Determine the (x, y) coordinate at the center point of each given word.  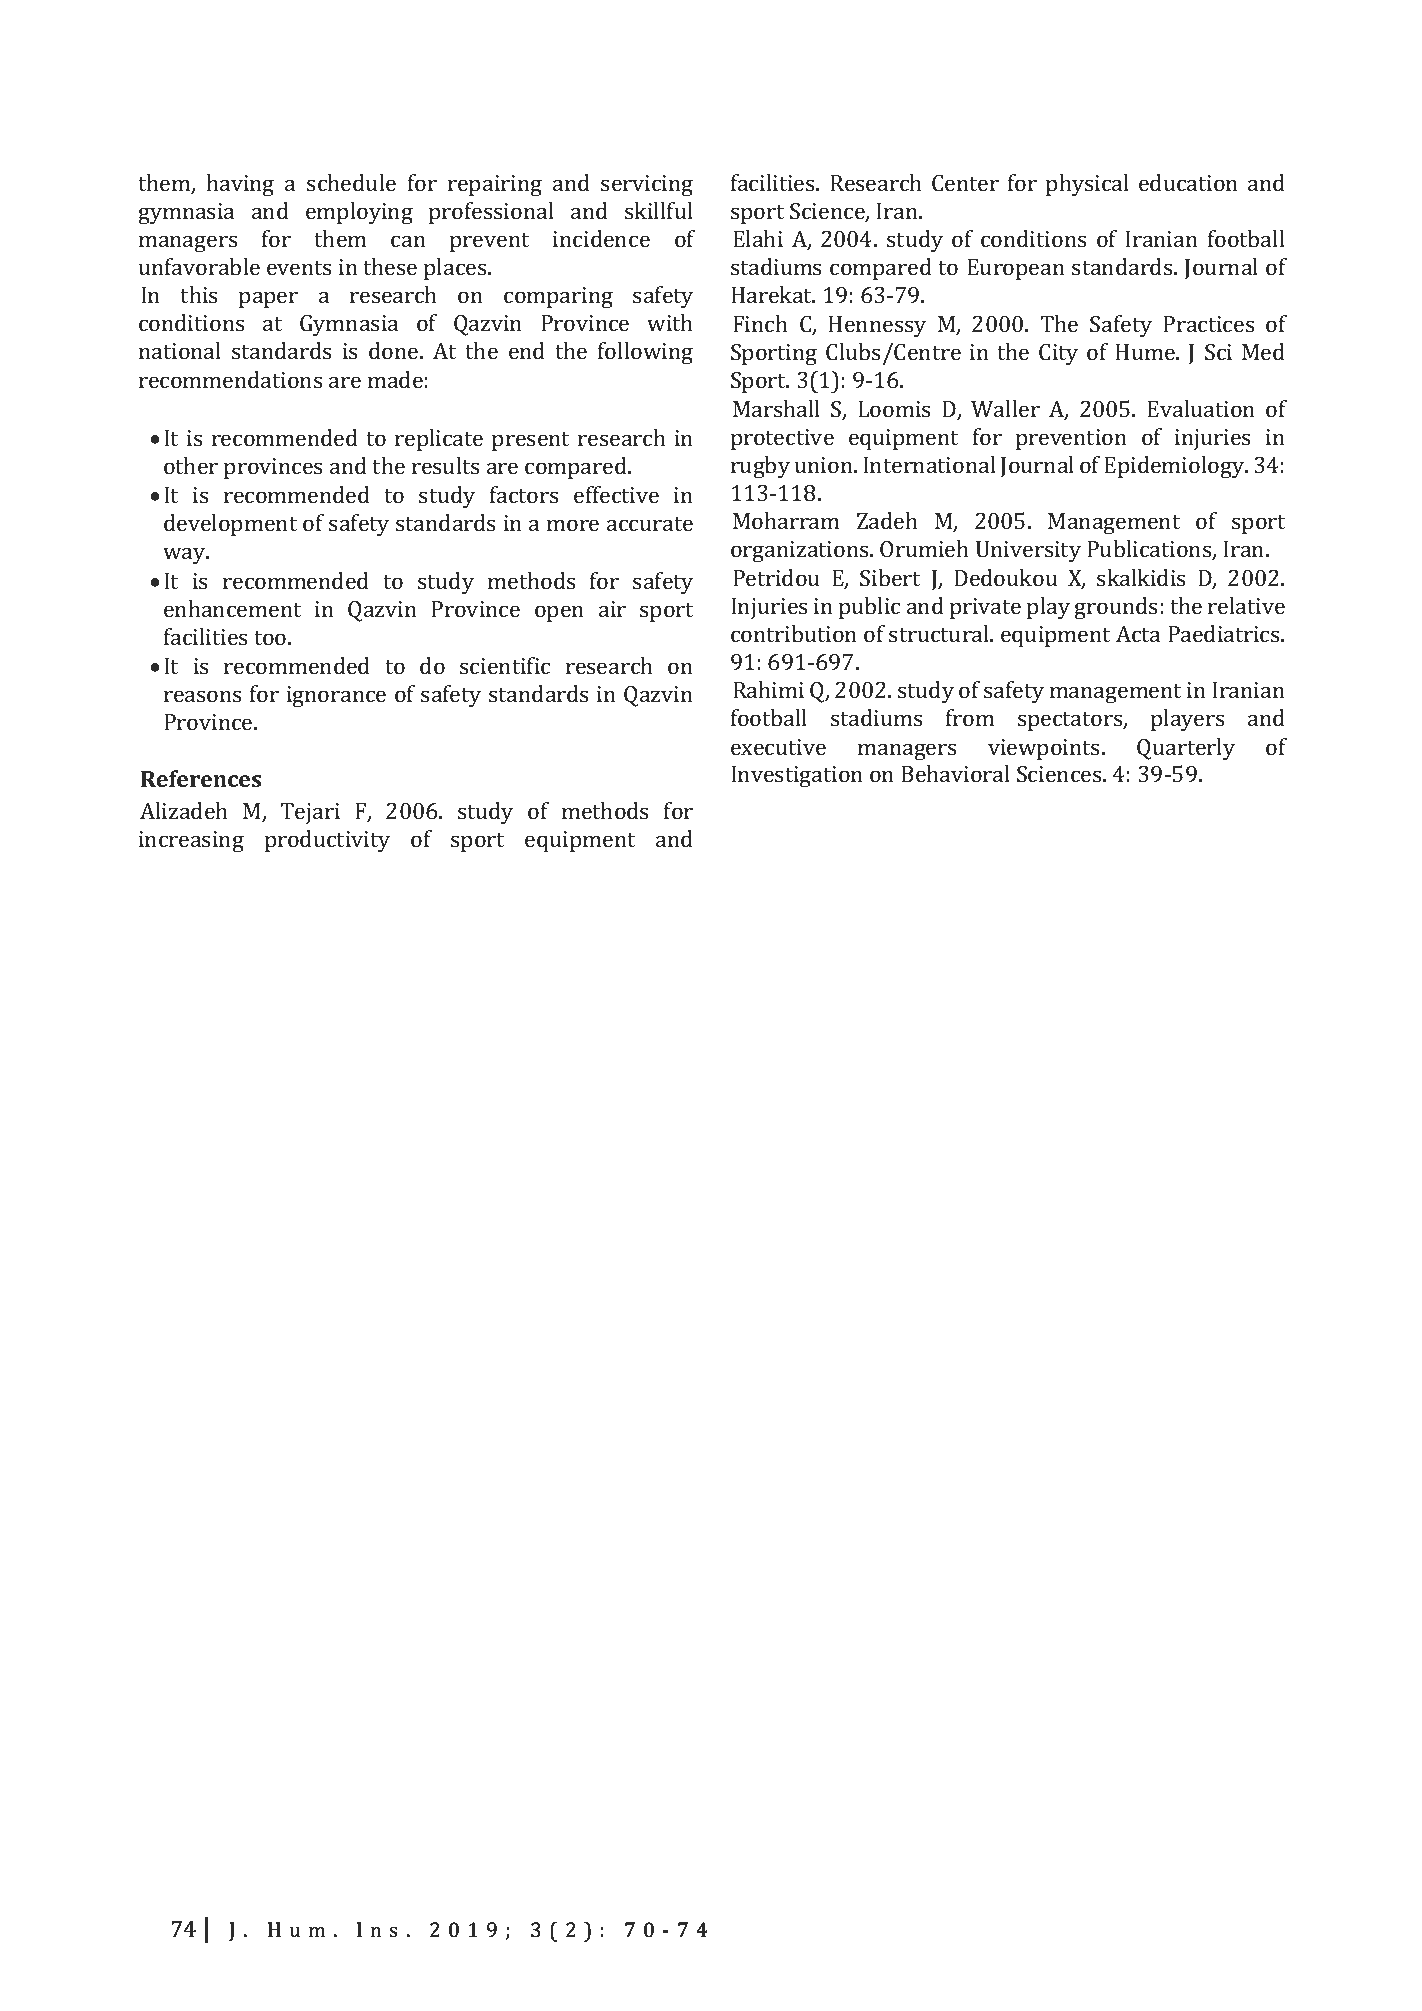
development (230, 525)
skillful (659, 210)
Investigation (797, 776)
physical (1087, 185)
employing (359, 213)
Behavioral (955, 773)
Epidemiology (1175, 467)
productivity (327, 841)
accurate (650, 524)
